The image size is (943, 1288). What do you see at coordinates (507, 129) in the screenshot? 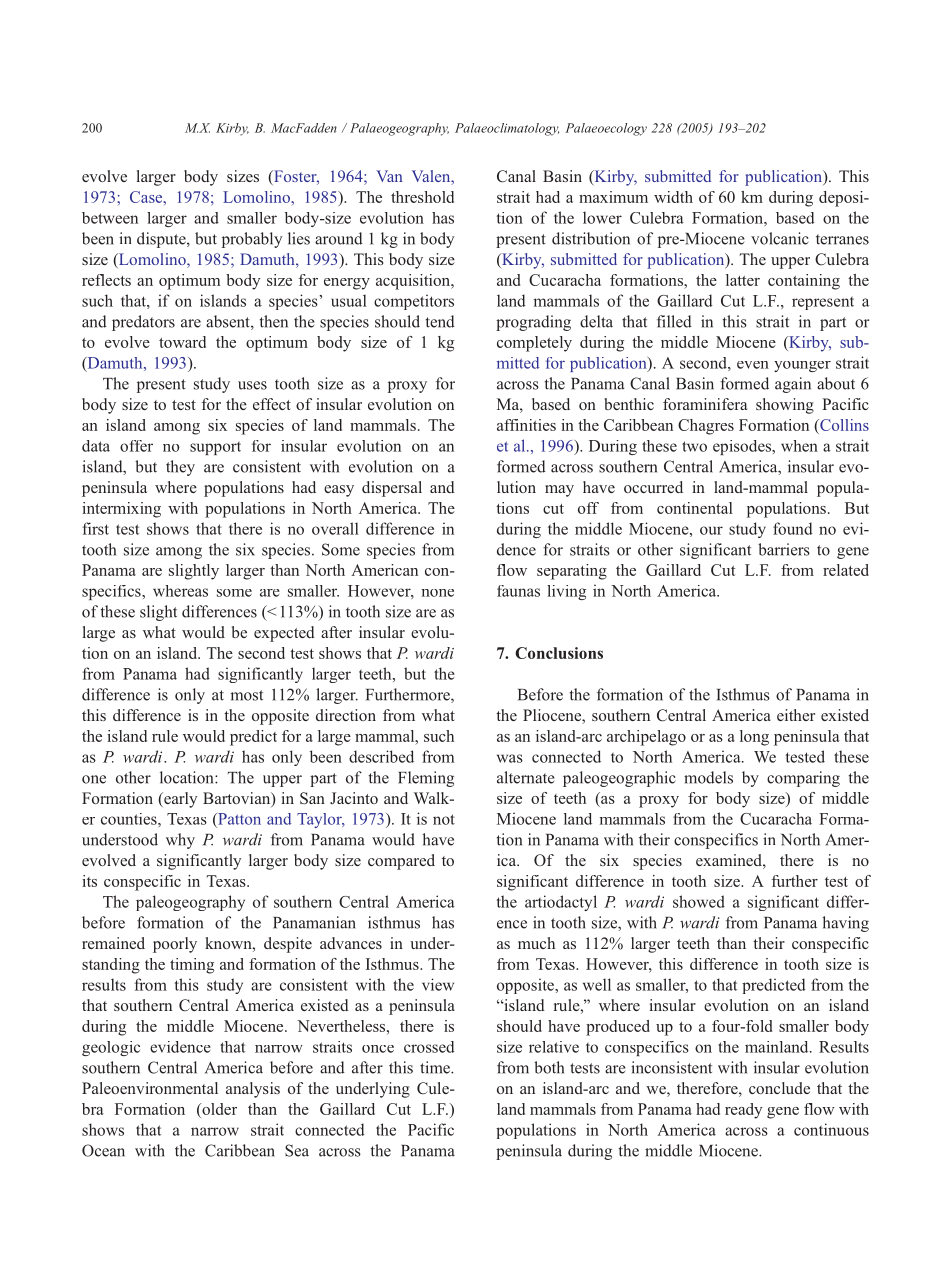
I see `Palaeoclimatology` at bounding box center [507, 129].
